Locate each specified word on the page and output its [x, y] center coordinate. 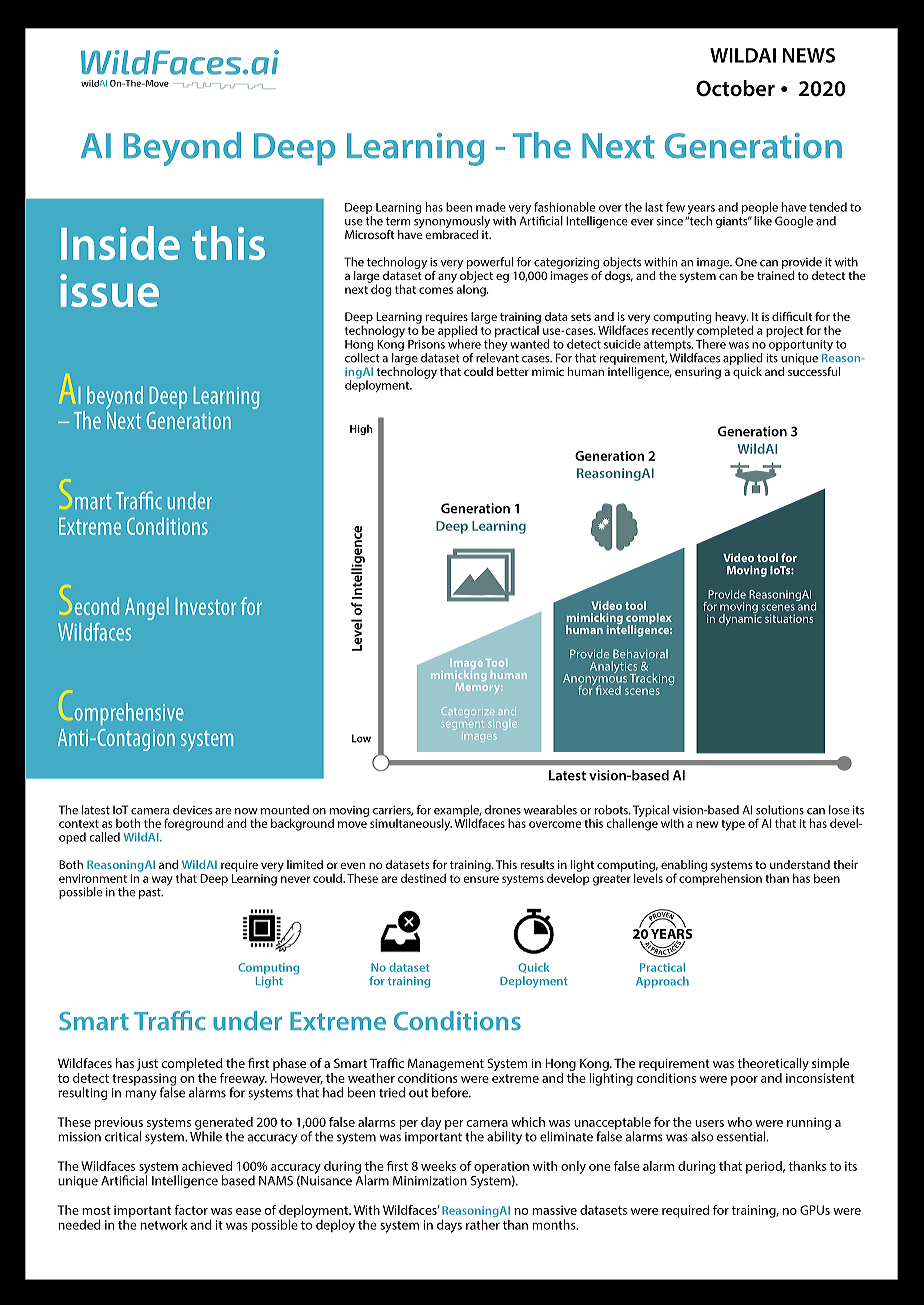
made [491, 207]
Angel [147, 608]
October [735, 88]
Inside [120, 243]
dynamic [740, 618]
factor [191, 1210]
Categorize [467, 712]
